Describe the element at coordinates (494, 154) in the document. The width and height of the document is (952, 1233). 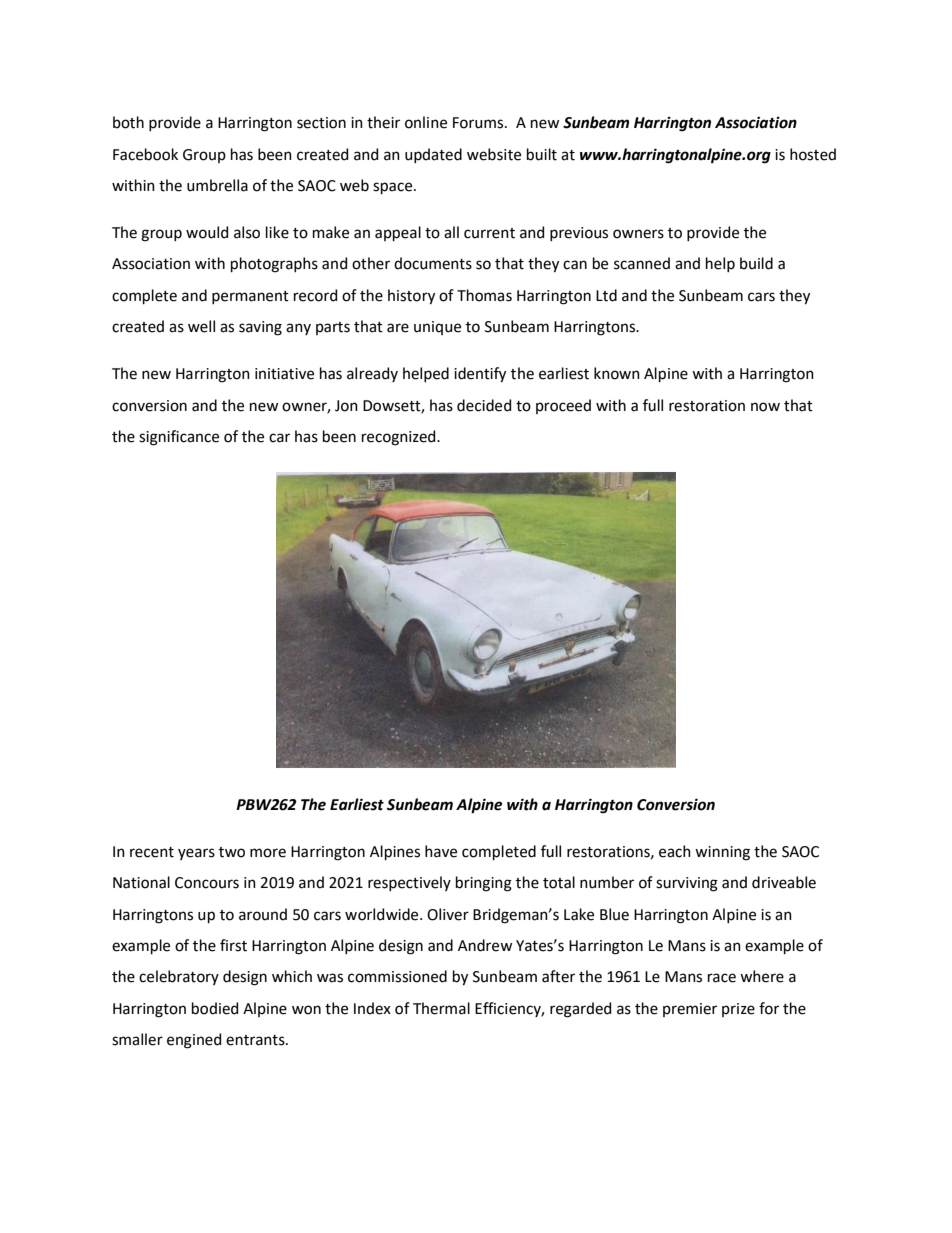
I see `website` at that location.
